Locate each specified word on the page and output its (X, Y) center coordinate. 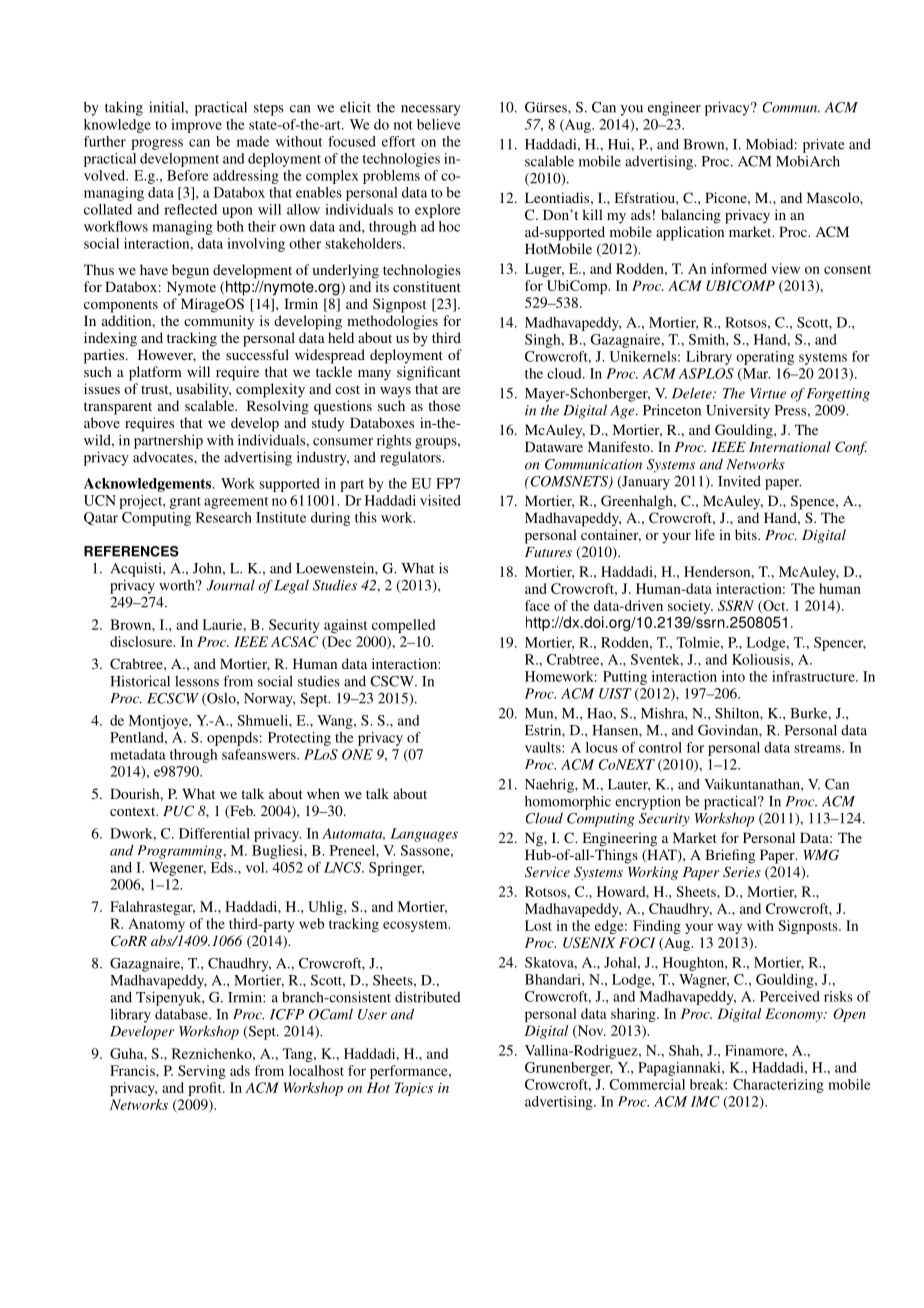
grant (185, 503)
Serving (202, 1072)
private (824, 145)
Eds (223, 867)
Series (742, 872)
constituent (427, 286)
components (121, 306)
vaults (544, 747)
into (733, 676)
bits (747, 534)
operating (765, 358)
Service (547, 872)
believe (439, 124)
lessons (197, 681)
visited (440, 500)
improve (196, 126)
